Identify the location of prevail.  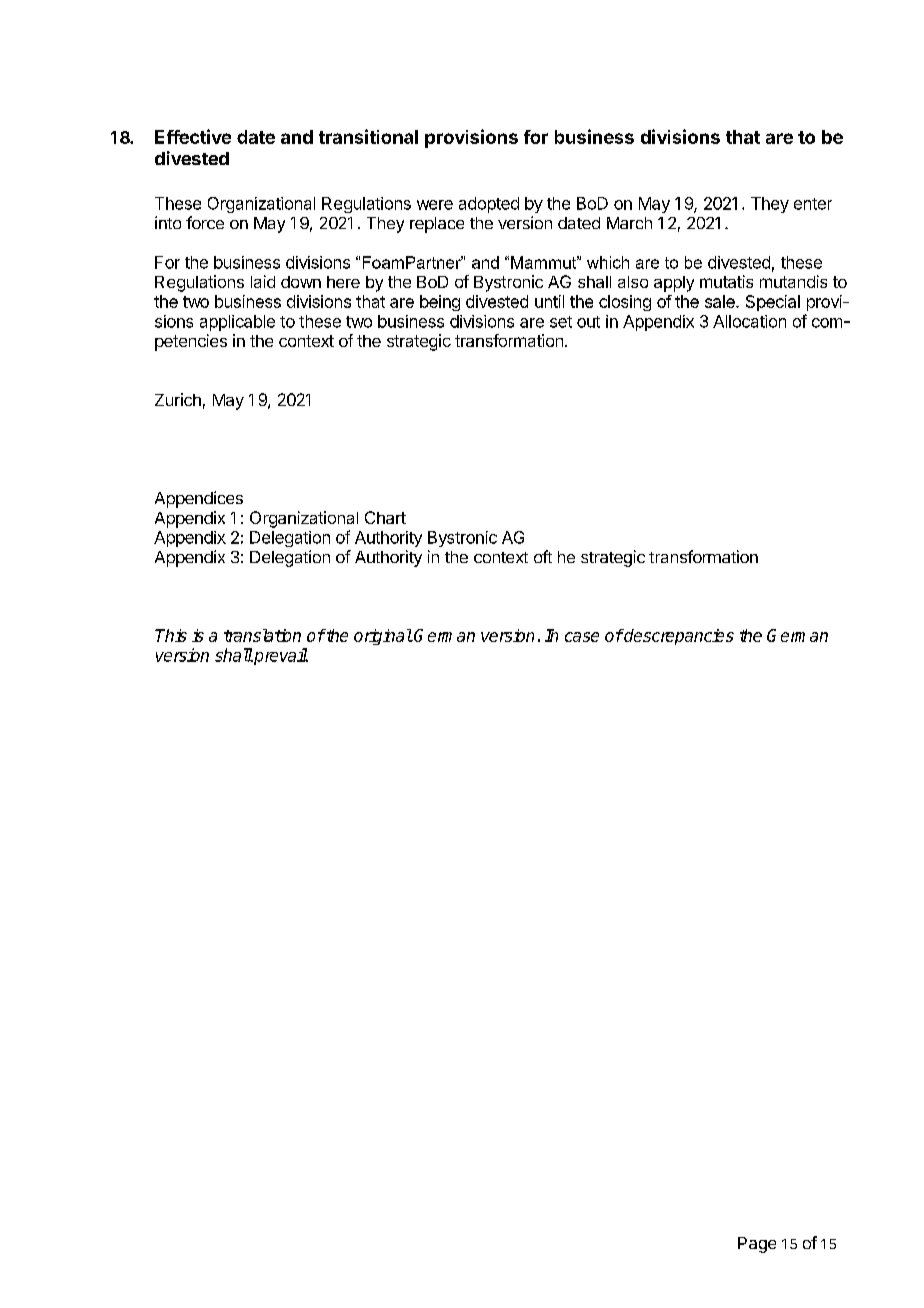
(280, 656).
